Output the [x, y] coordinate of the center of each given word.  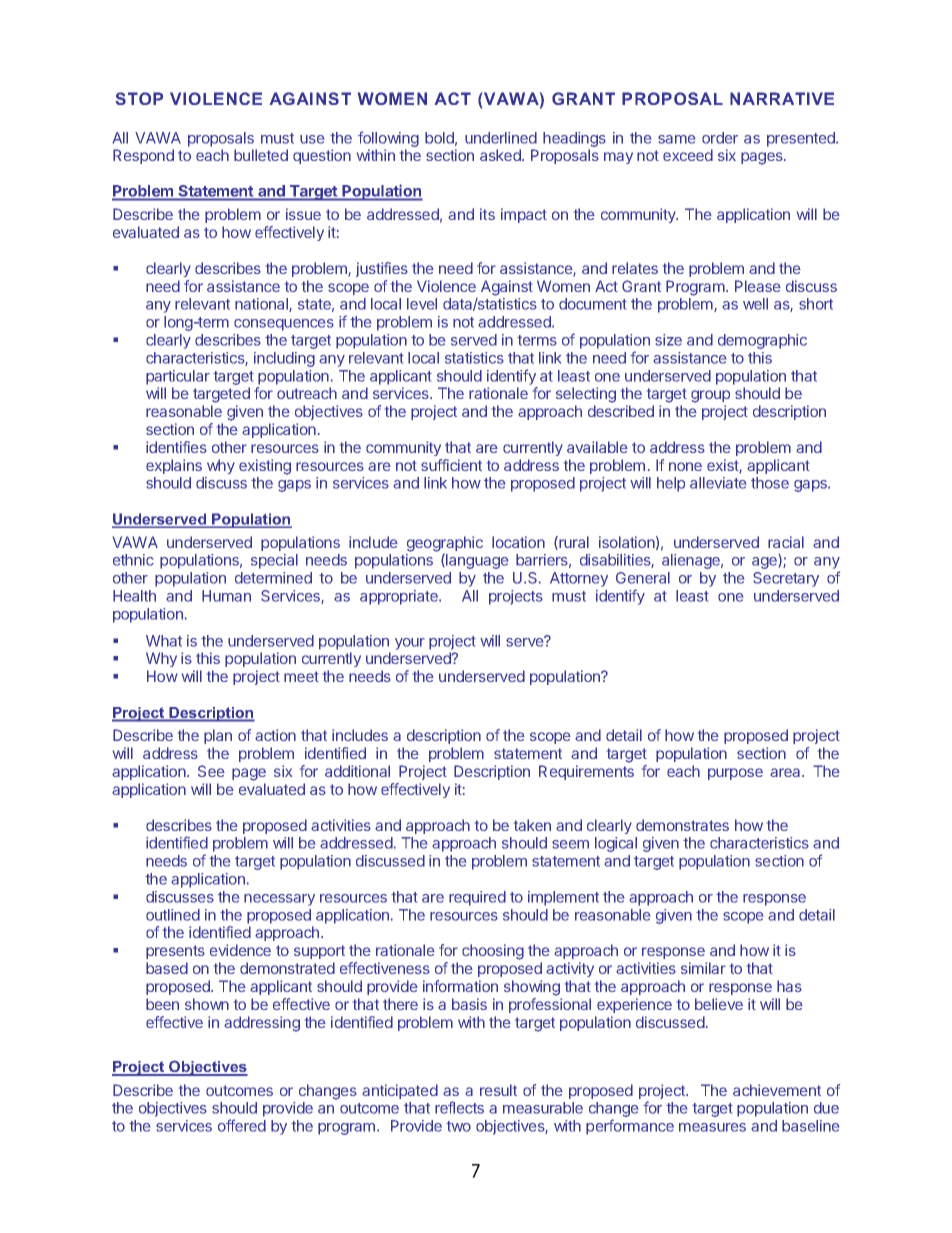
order [720, 138]
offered [242, 1125]
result [498, 1090]
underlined [501, 138]
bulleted [261, 155]
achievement [777, 1090]
